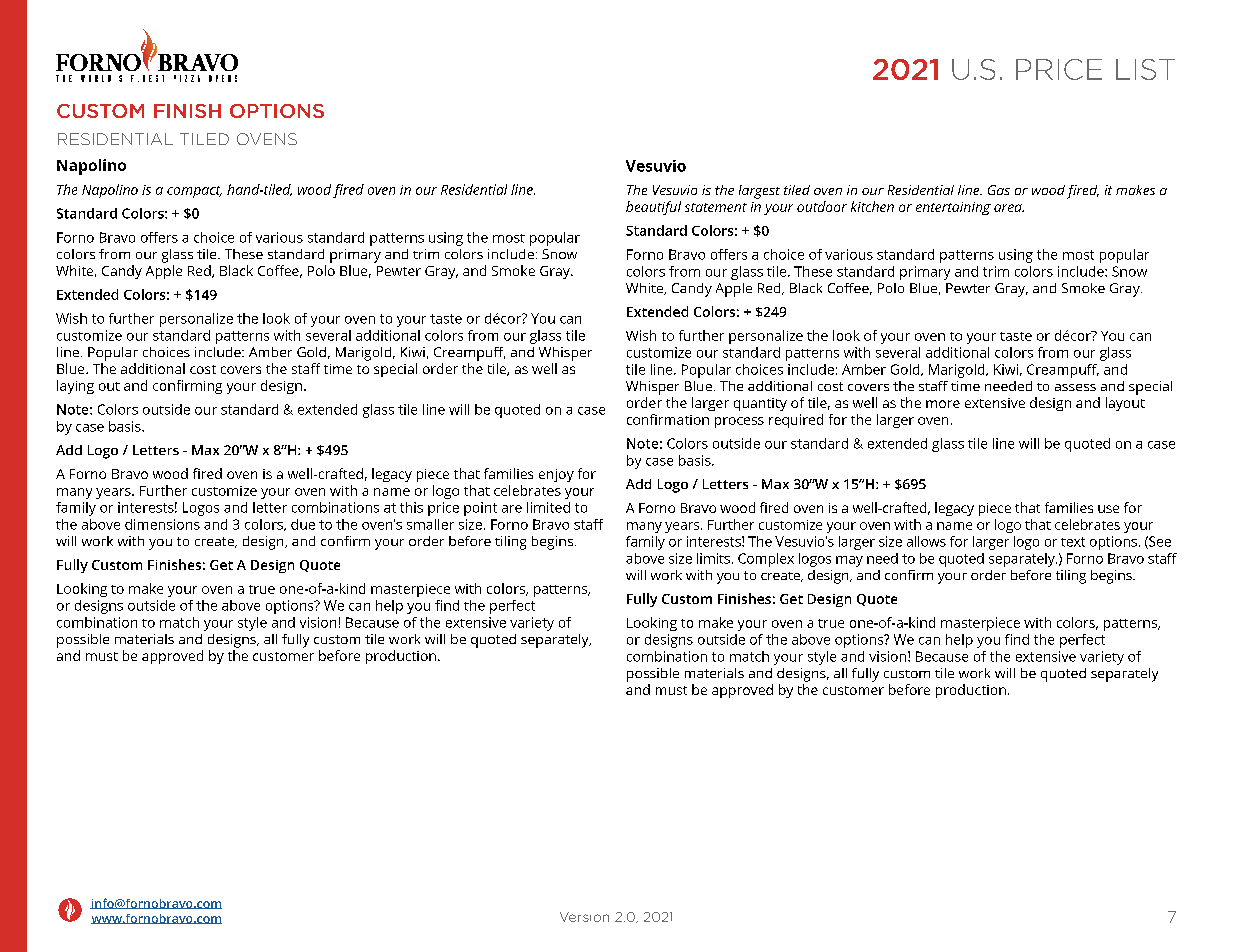  I want to click on dimensions, so click(162, 524).
